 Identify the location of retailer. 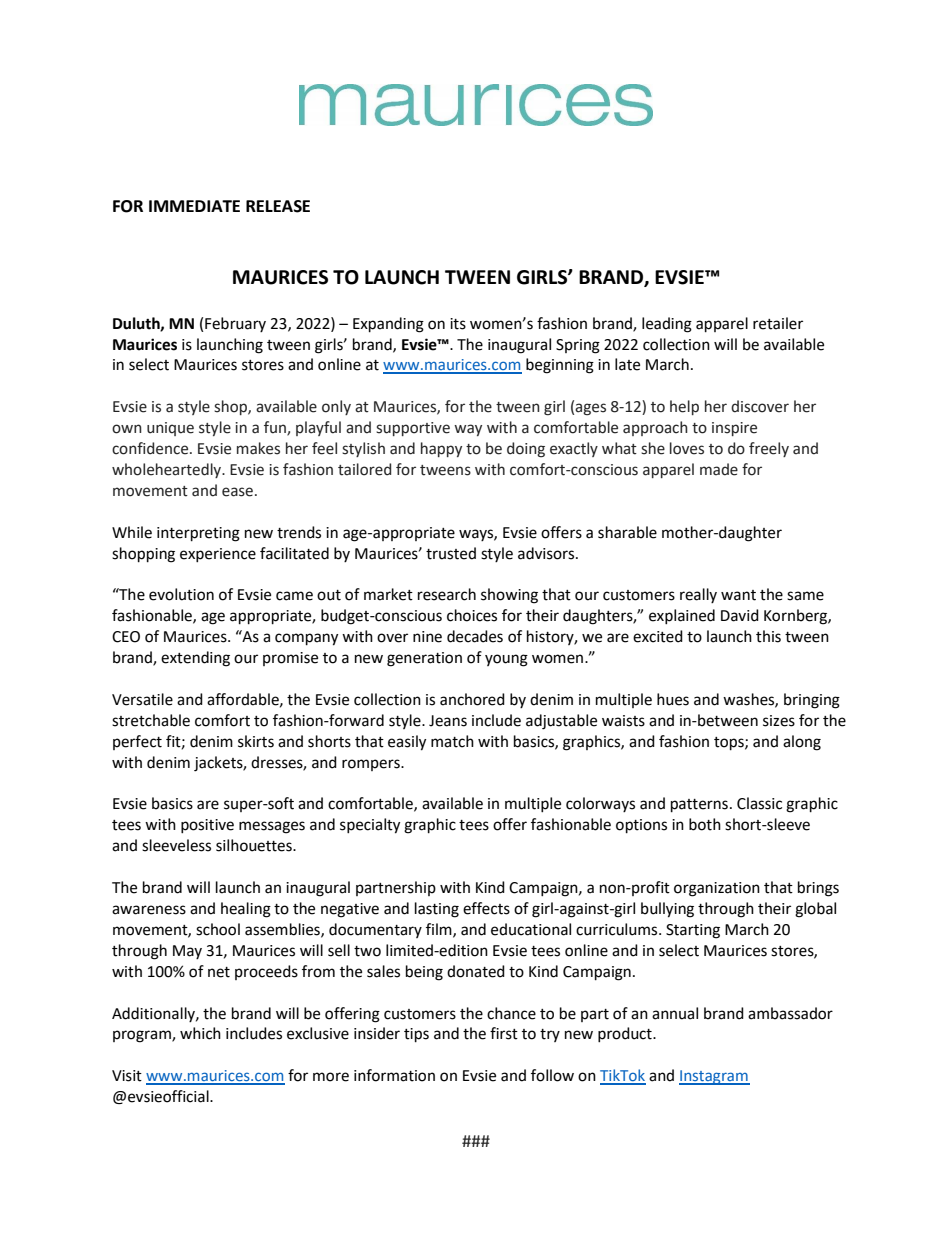
(778, 323).
